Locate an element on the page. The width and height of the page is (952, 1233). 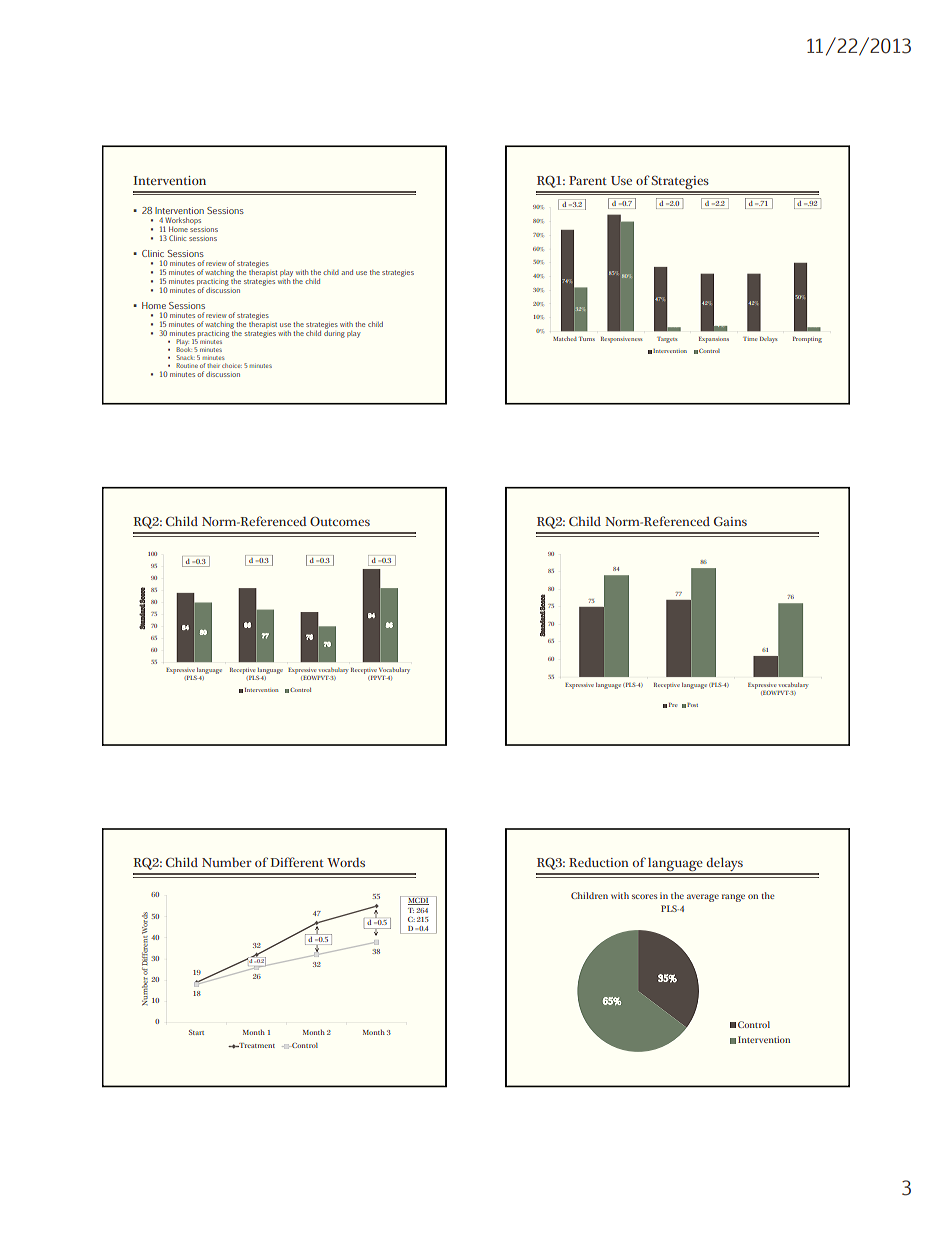
Parent is located at coordinates (588, 180).
